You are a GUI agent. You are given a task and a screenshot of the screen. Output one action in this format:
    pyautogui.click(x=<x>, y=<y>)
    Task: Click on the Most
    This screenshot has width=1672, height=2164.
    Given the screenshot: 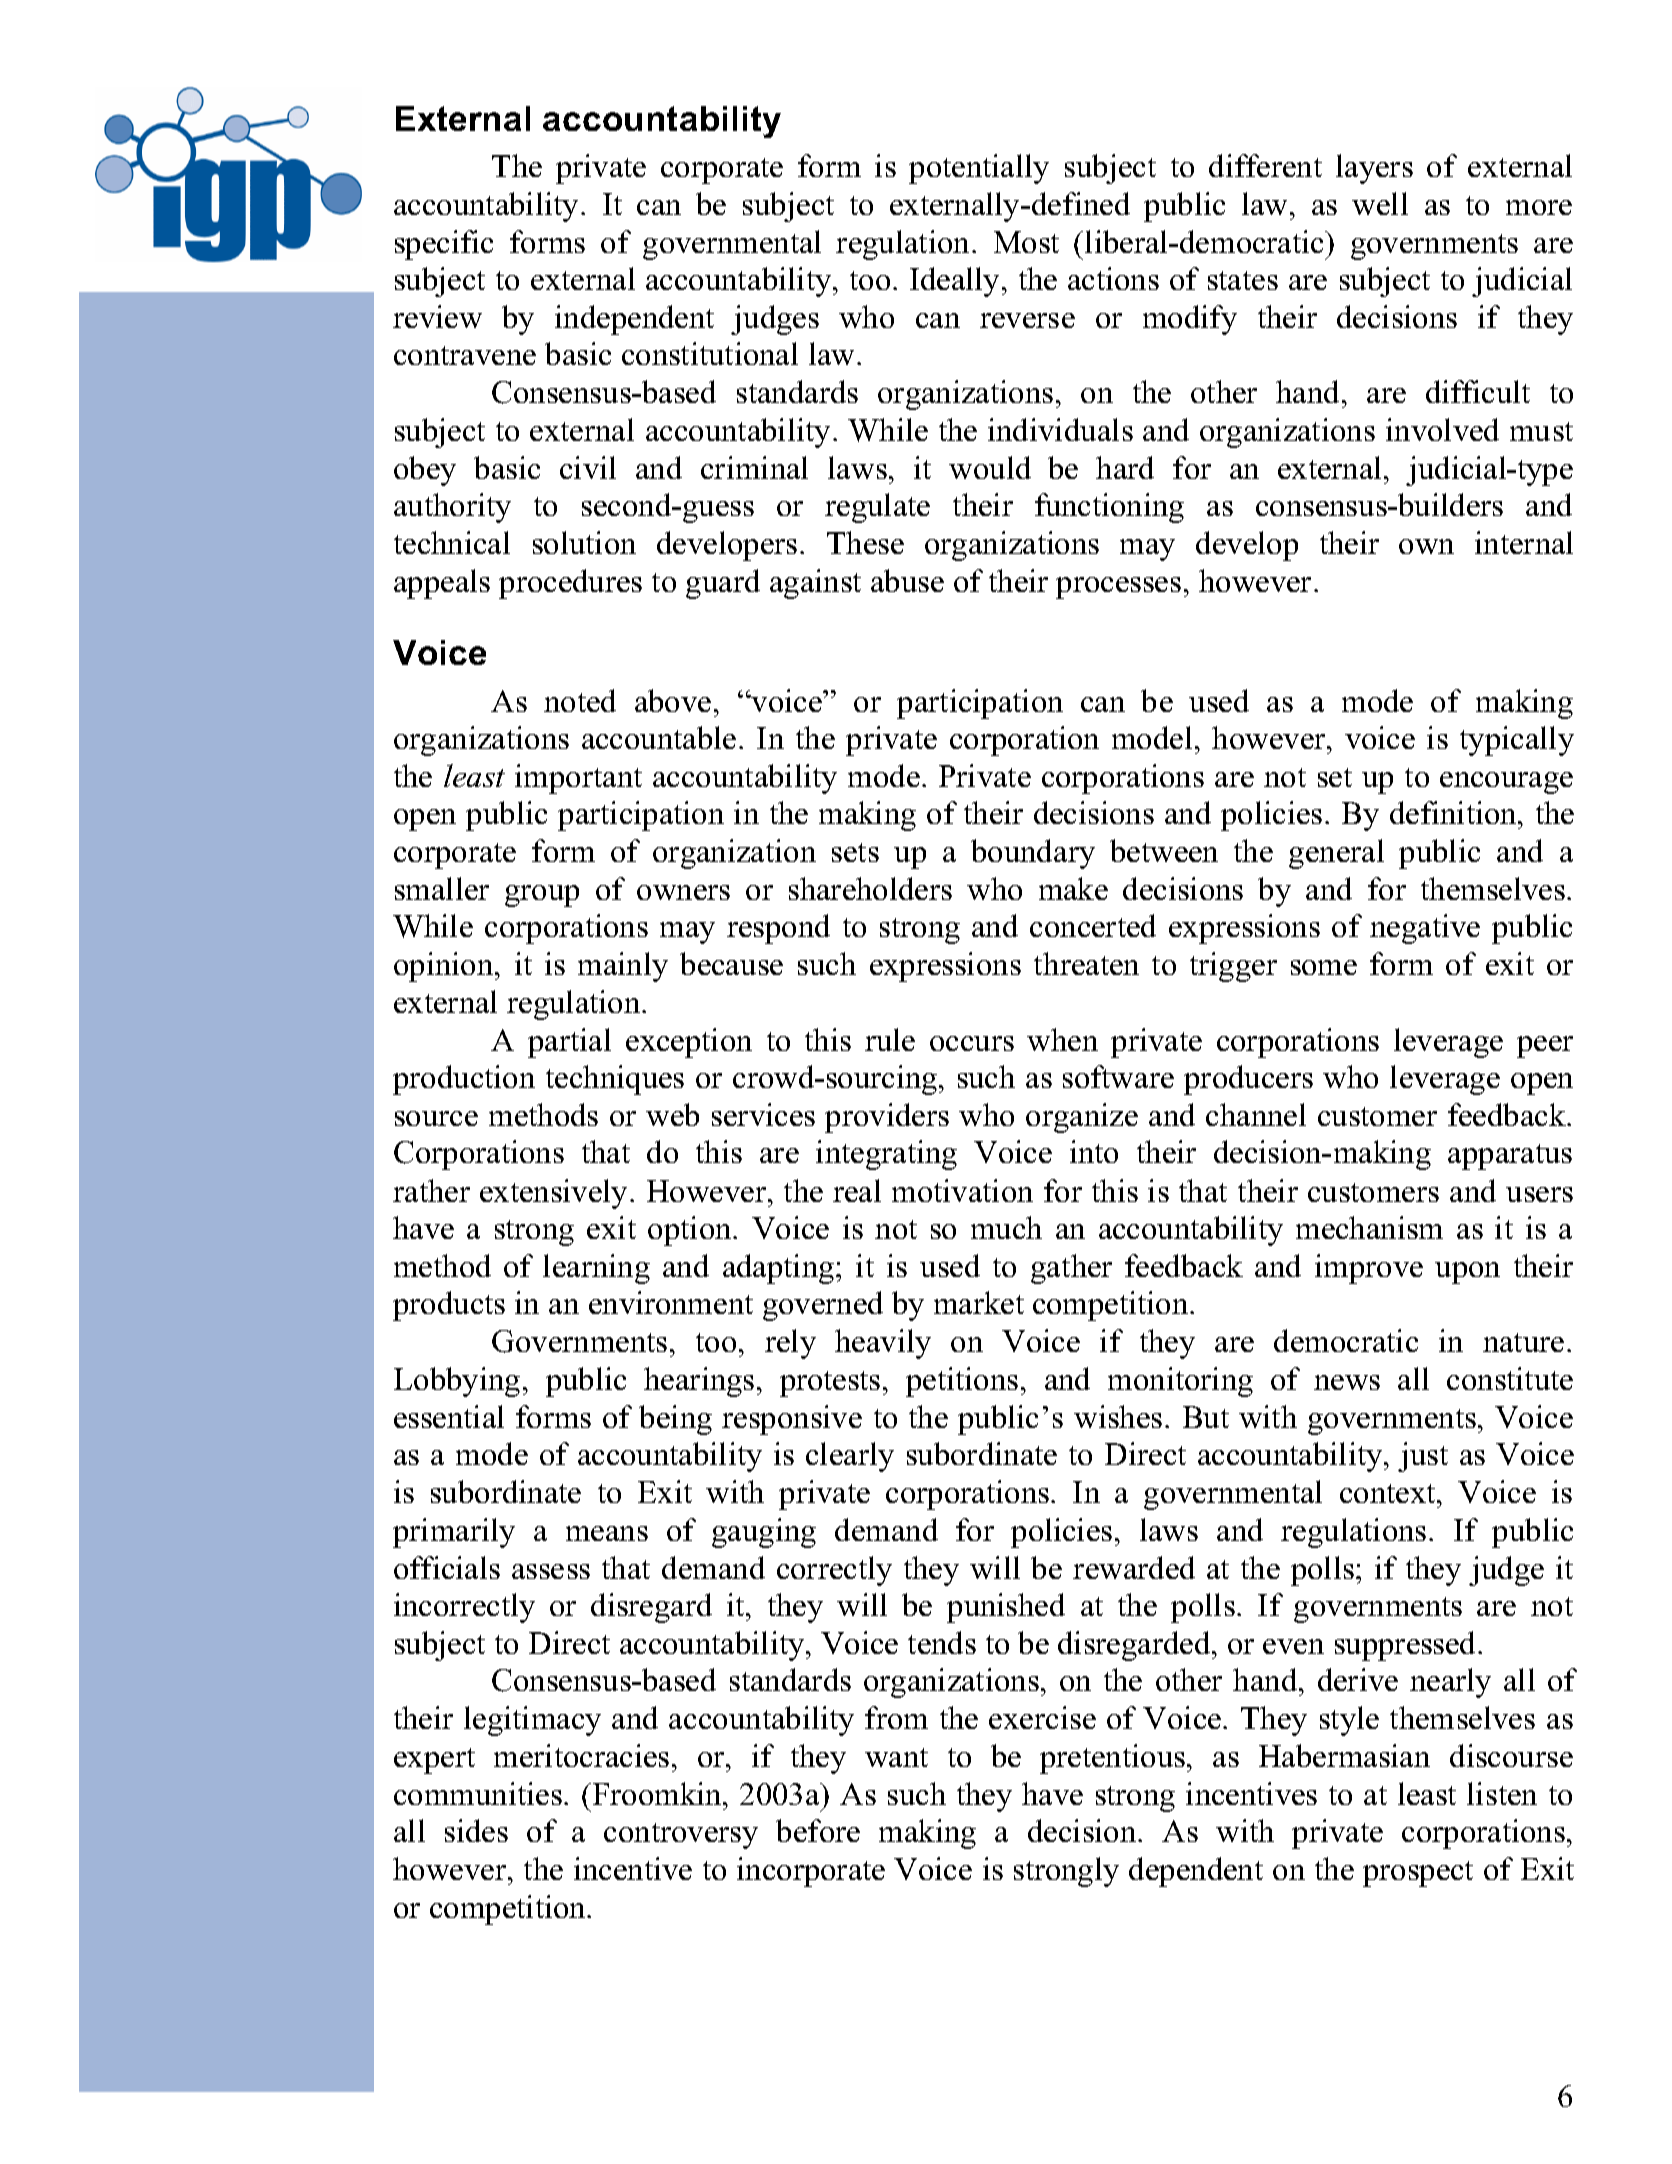 What is the action you would take?
    pyautogui.click(x=1026, y=242)
